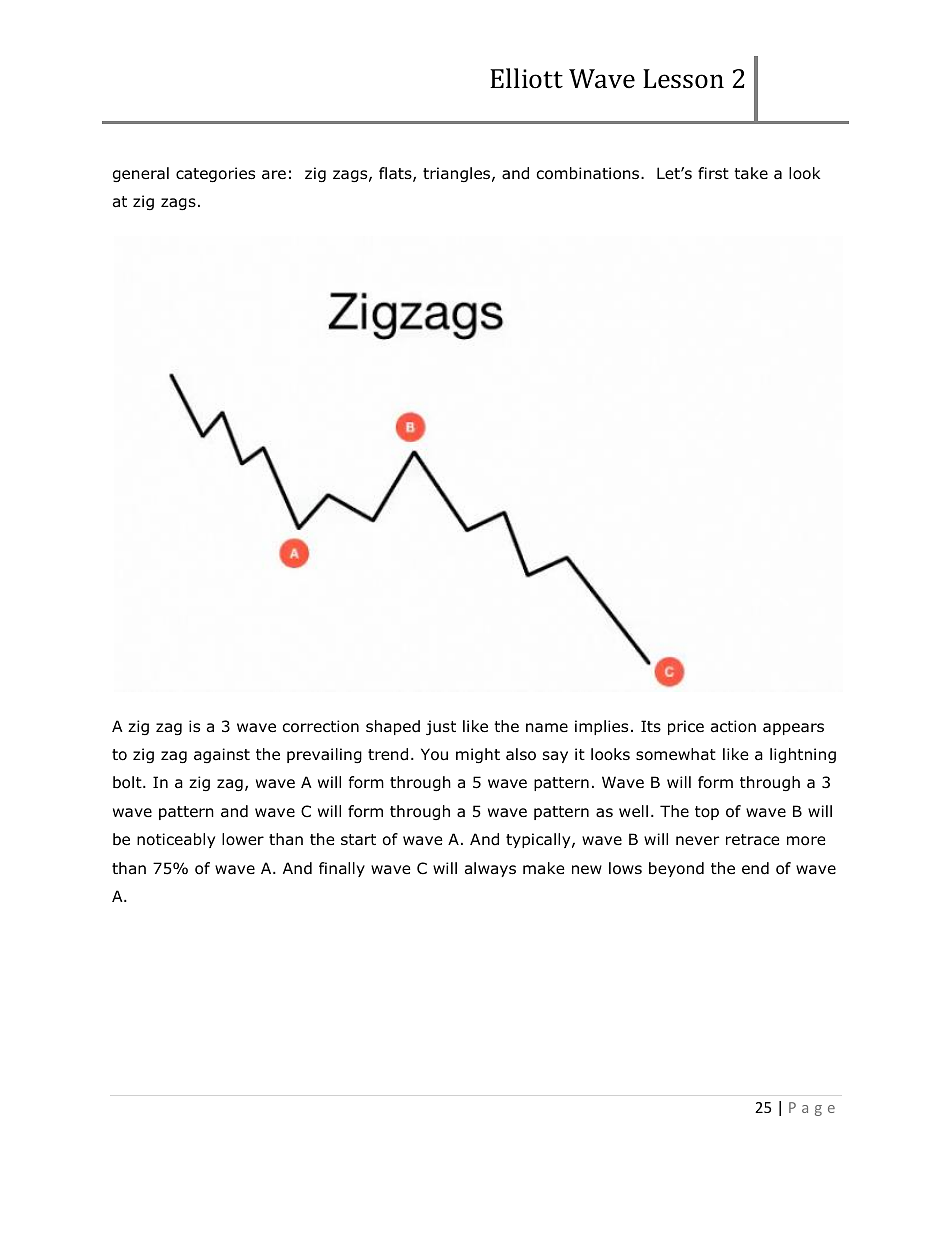  Describe the element at coordinates (683, 79) in the image. I see `Lesson` at that location.
